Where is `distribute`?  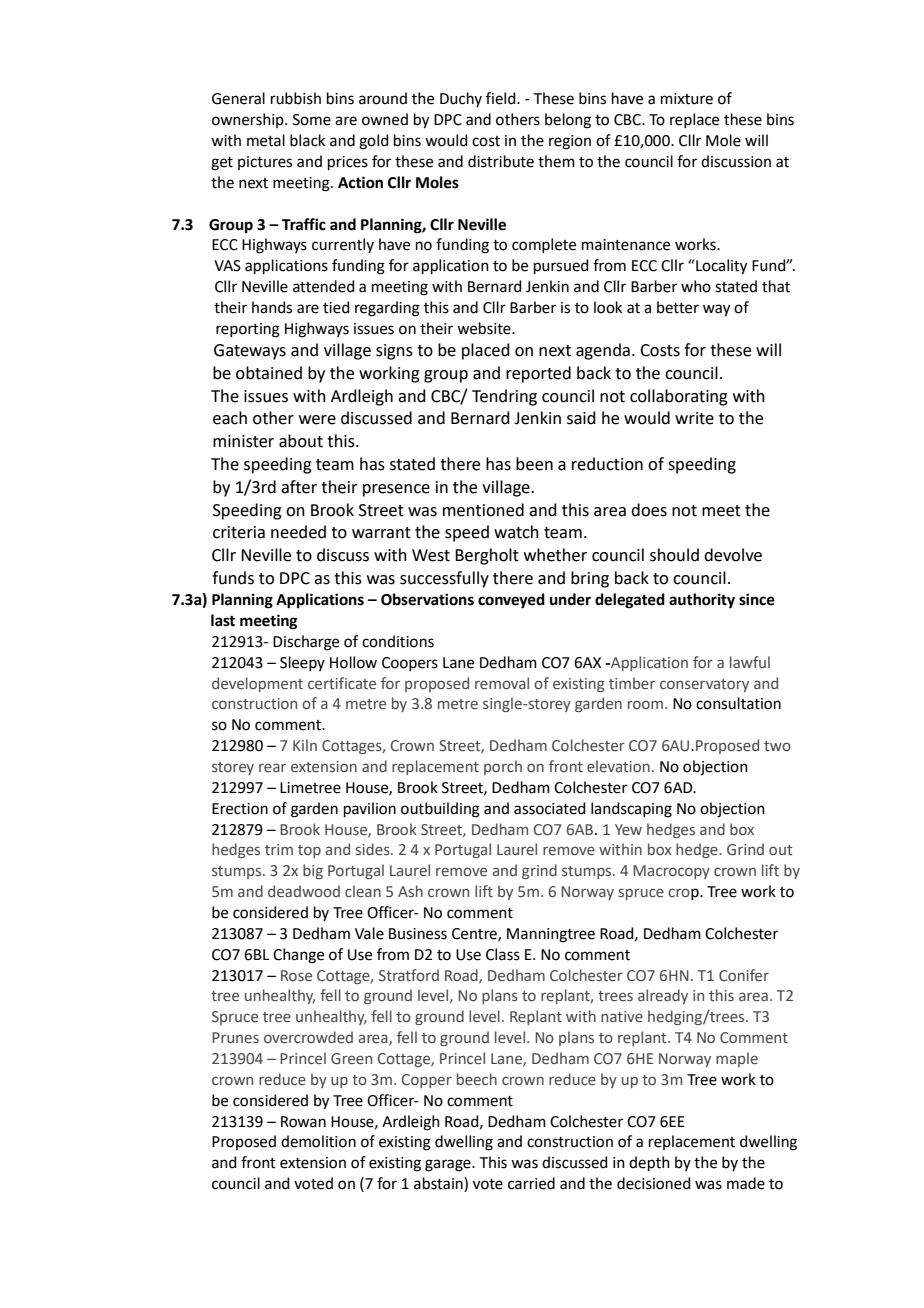
distribute is located at coordinates (501, 161).
